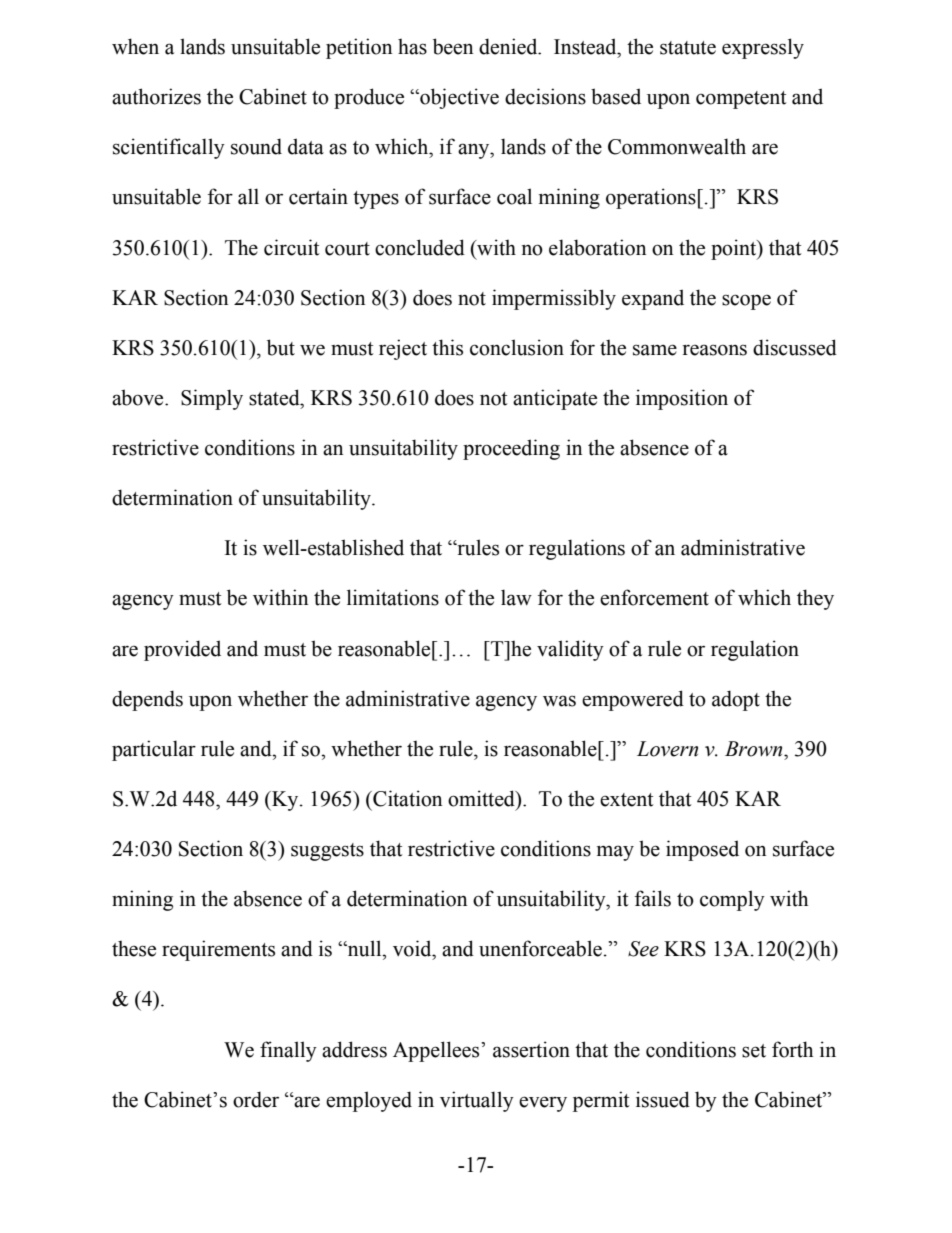  What do you see at coordinates (741, 100) in the image?
I see `competent` at bounding box center [741, 100].
